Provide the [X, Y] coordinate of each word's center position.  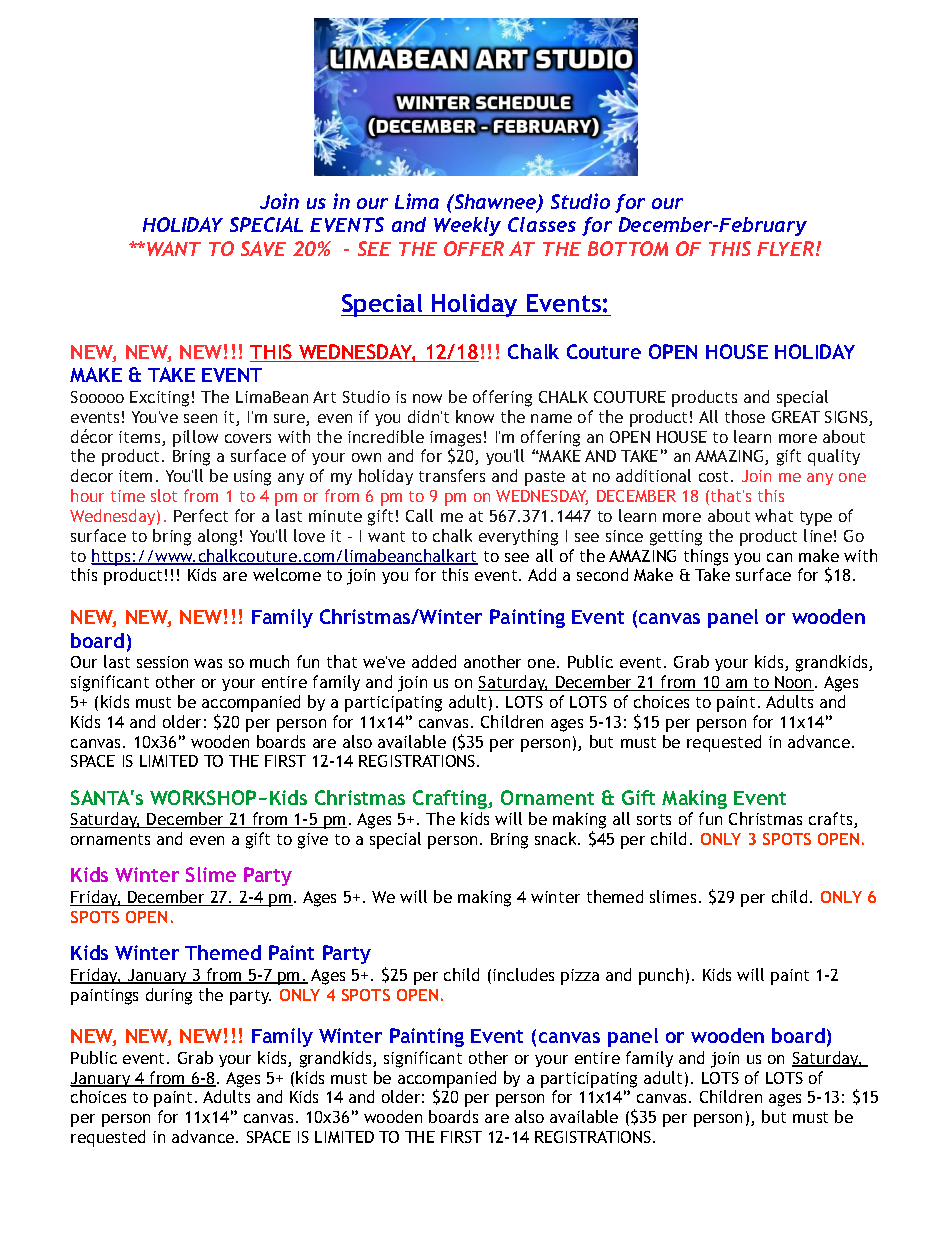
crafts [832, 820]
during [169, 996]
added [434, 661]
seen [200, 418]
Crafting [451, 799]
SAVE [263, 248]
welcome [287, 574]
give [313, 841]
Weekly [467, 226]
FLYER [785, 248]
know [475, 416]
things [706, 557]
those [745, 416]
